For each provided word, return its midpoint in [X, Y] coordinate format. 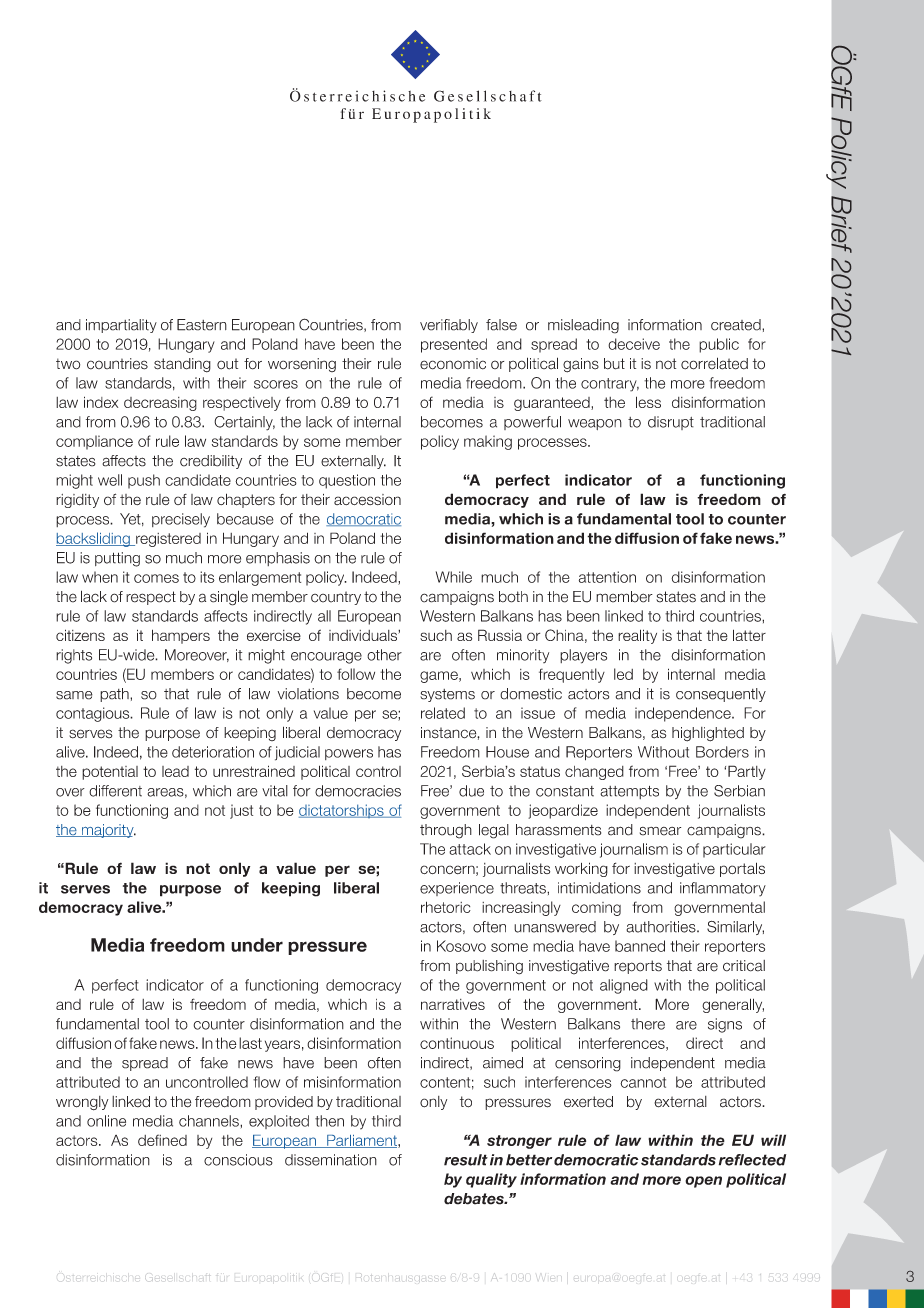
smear [660, 831]
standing [182, 365]
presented [454, 345]
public [719, 345]
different [115, 791]
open [703, 1182]
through [446, 831]
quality [491, 1180]
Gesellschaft [177, 1277]
